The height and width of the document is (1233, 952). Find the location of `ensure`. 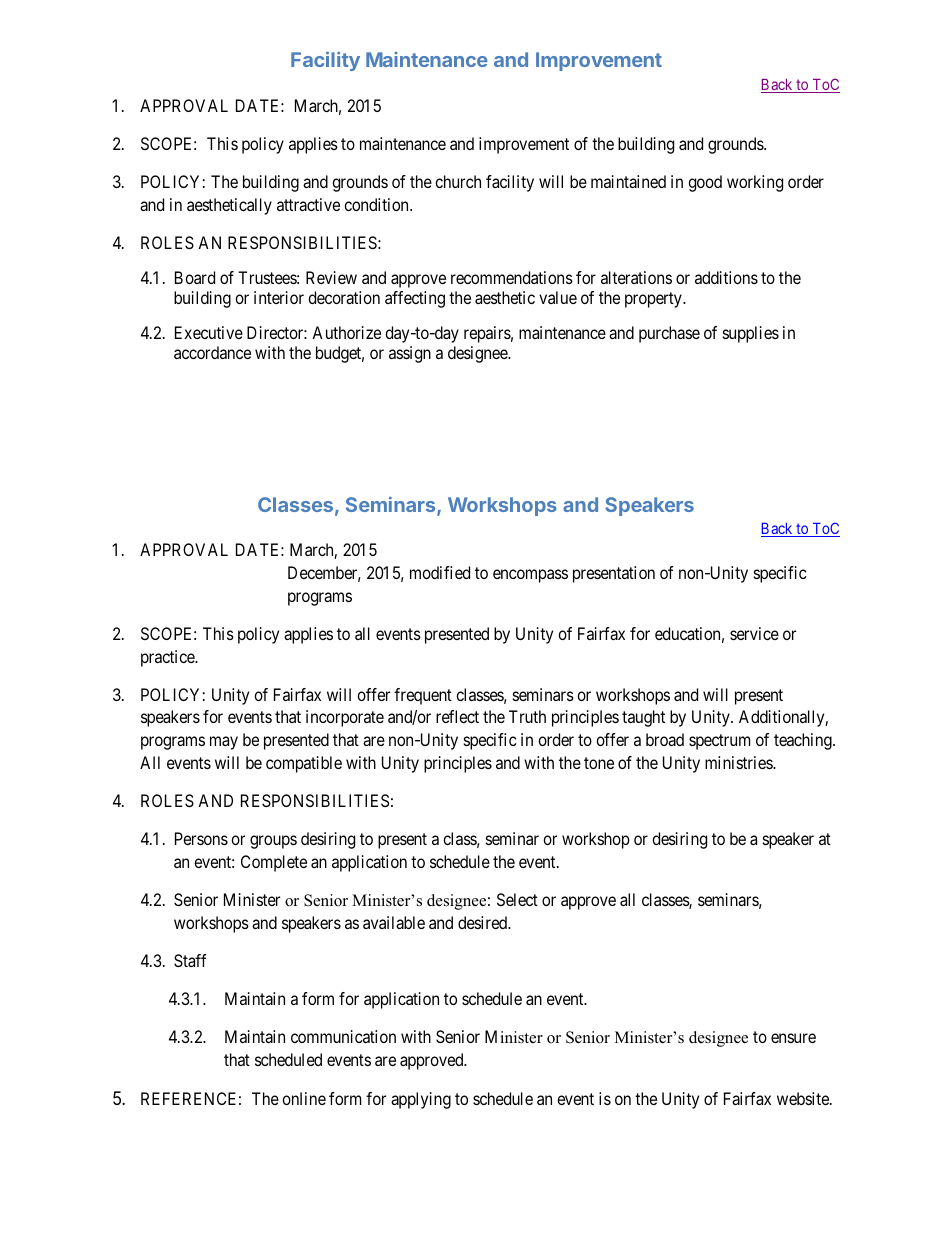

ensure is located at coordinates (793, 1038).
